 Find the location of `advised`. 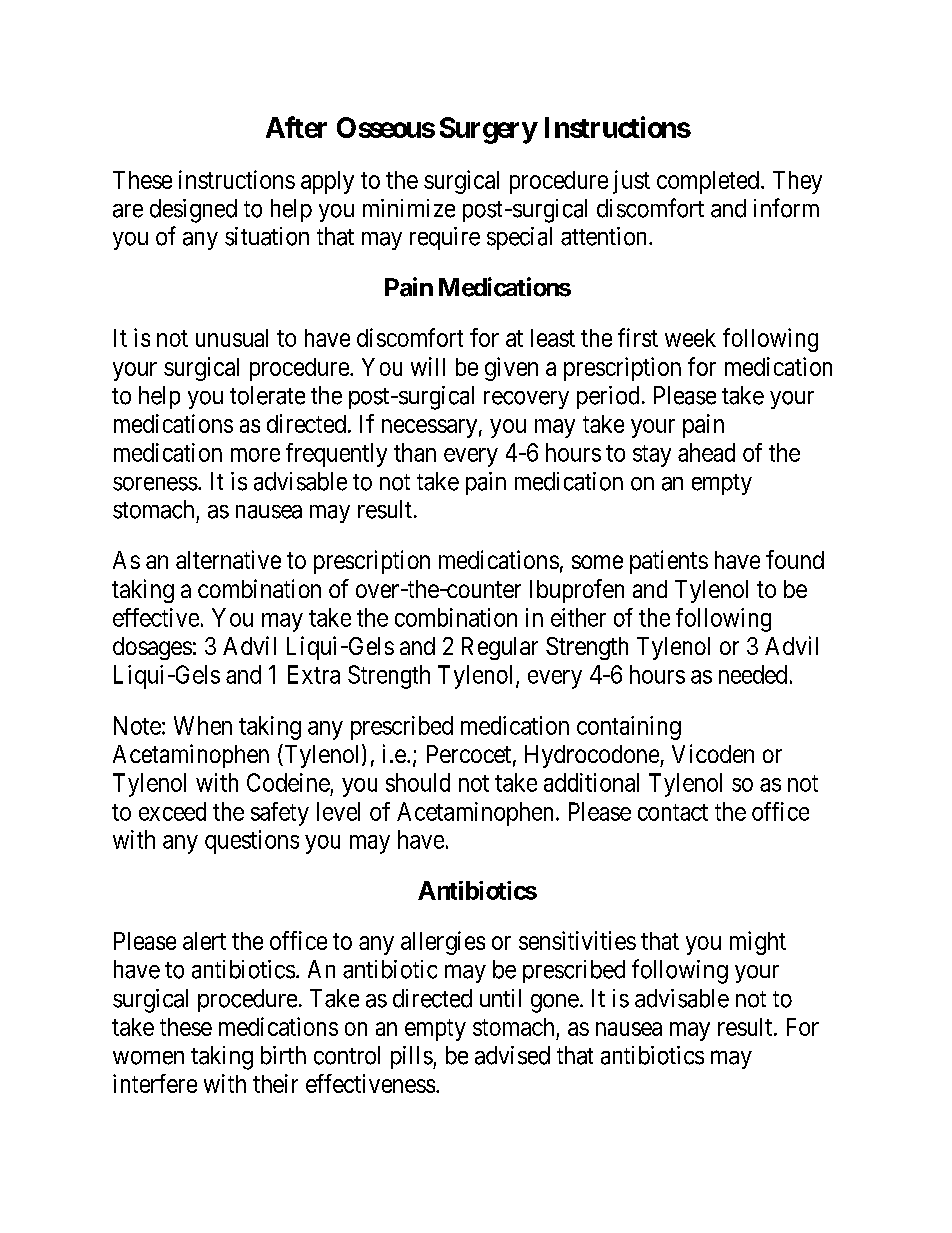

advised is located at coordinates (512, 1055).
